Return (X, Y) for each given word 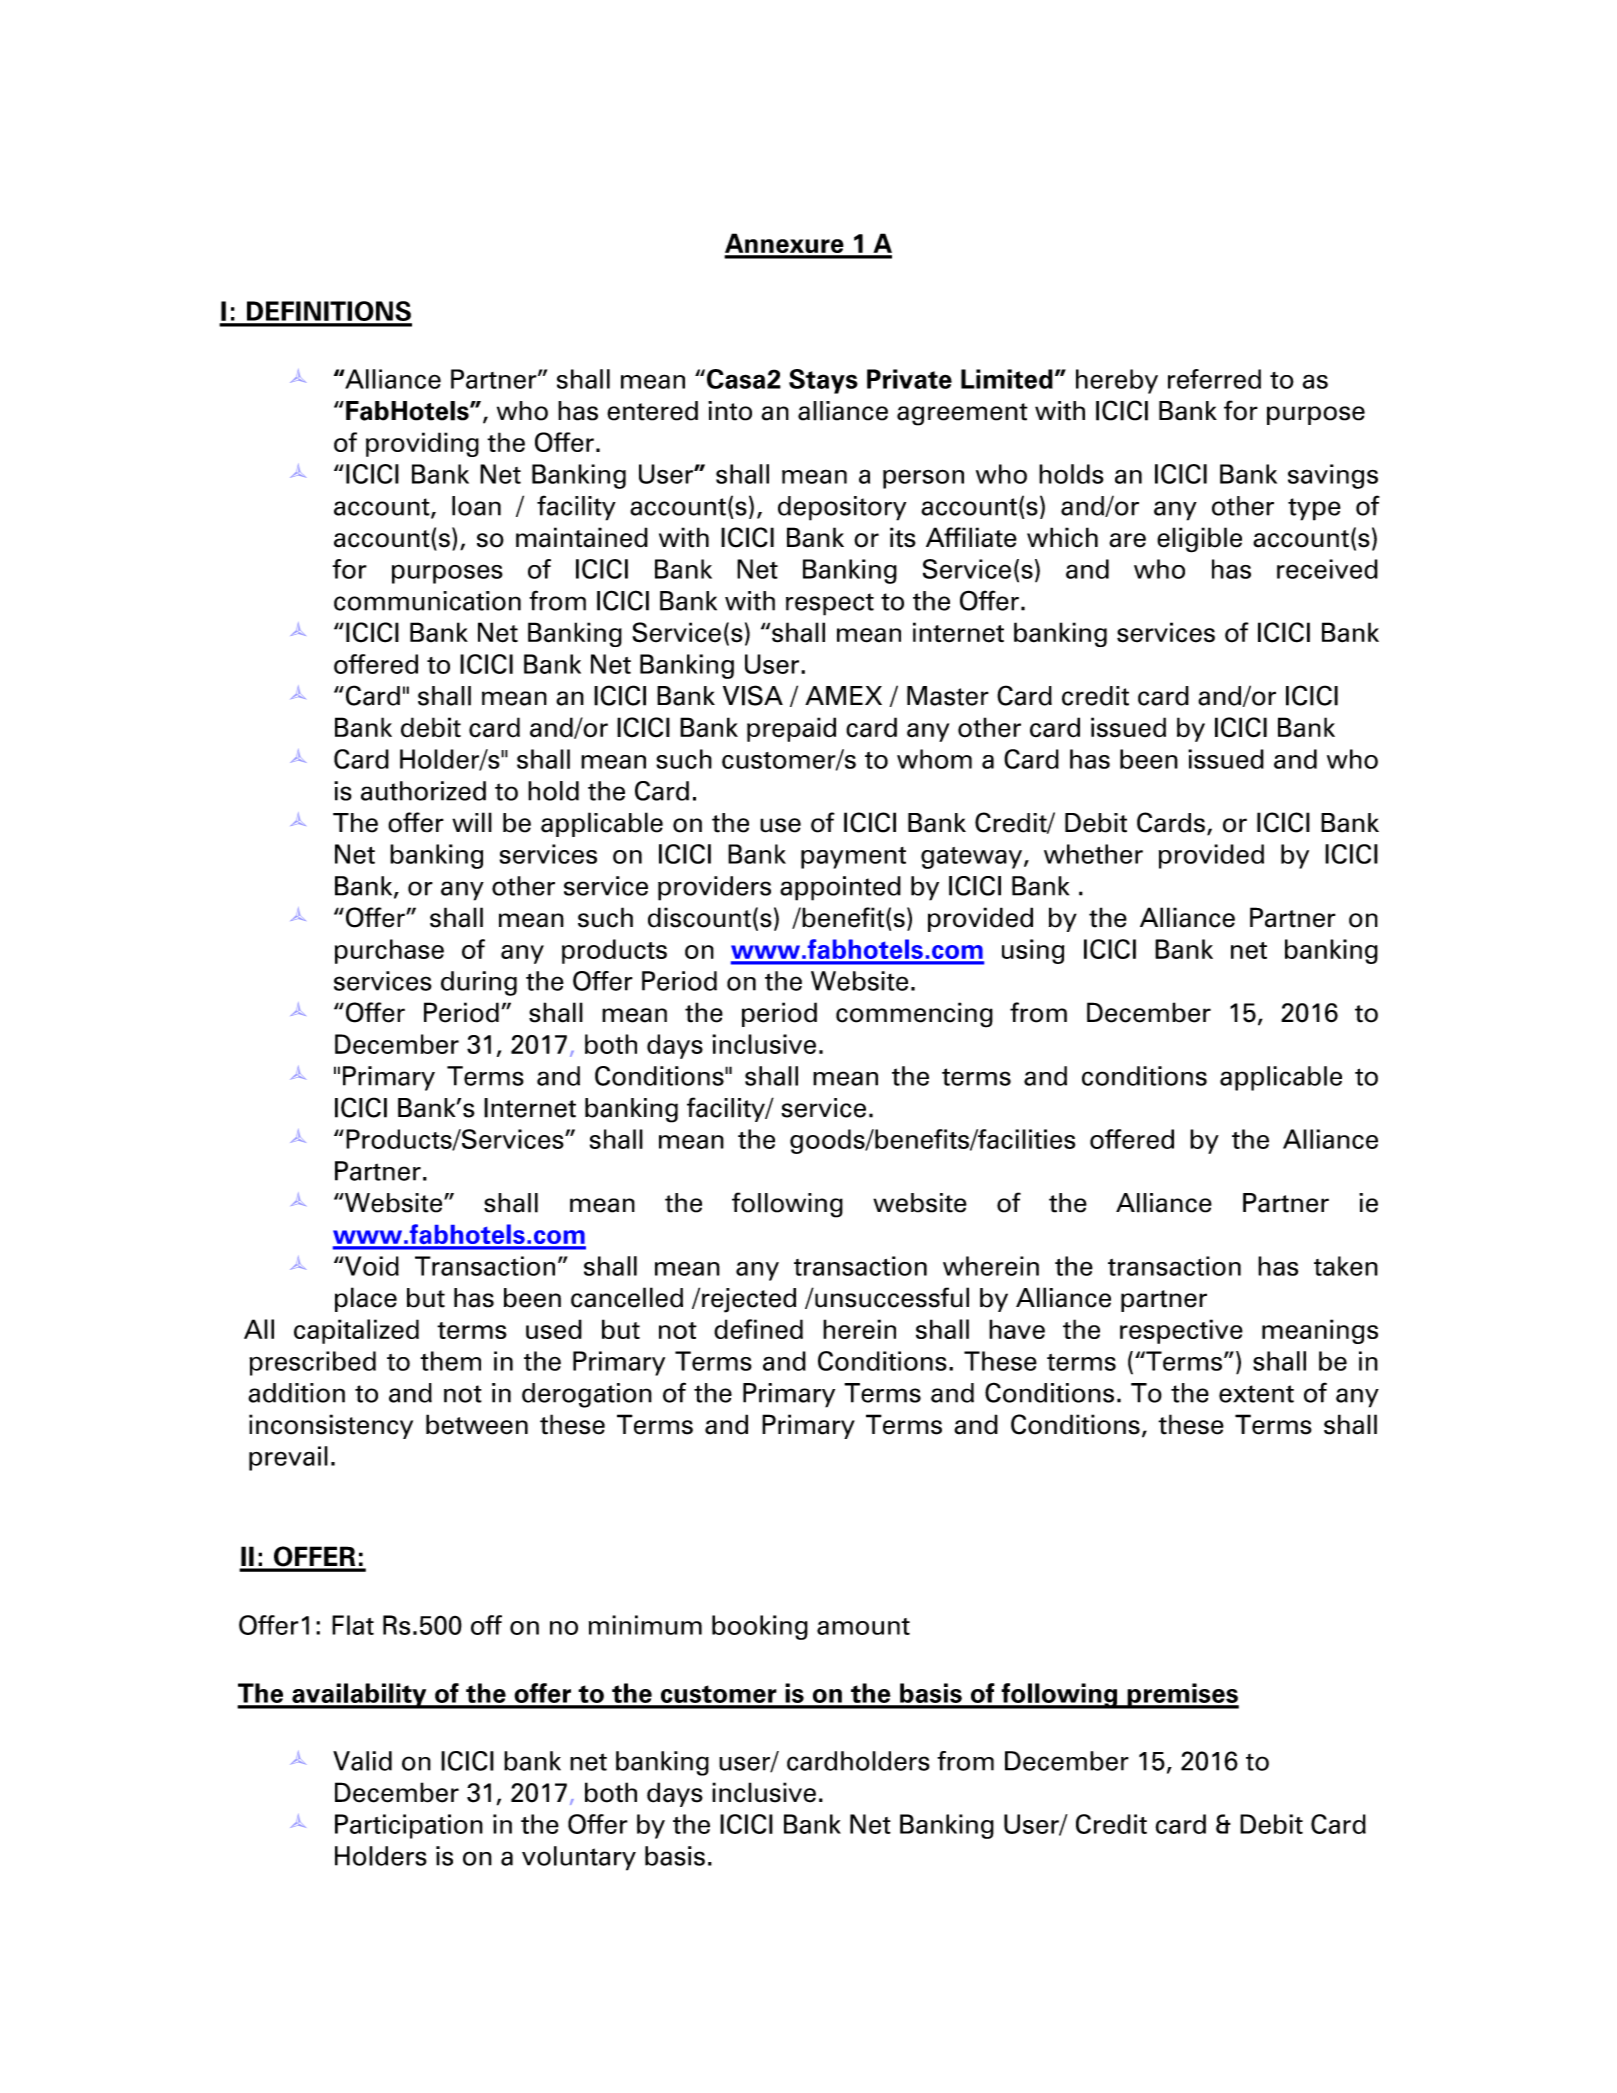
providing (422, 444)
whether (1093, 854)
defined (758, 1329)
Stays (823, 381)
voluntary (579, 1858)
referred (1214, 379)
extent (1256, 1394)
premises (1182, 1696)
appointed (840, 888)
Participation (409, 1826)
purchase (389, 951)
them (450, 1361)
